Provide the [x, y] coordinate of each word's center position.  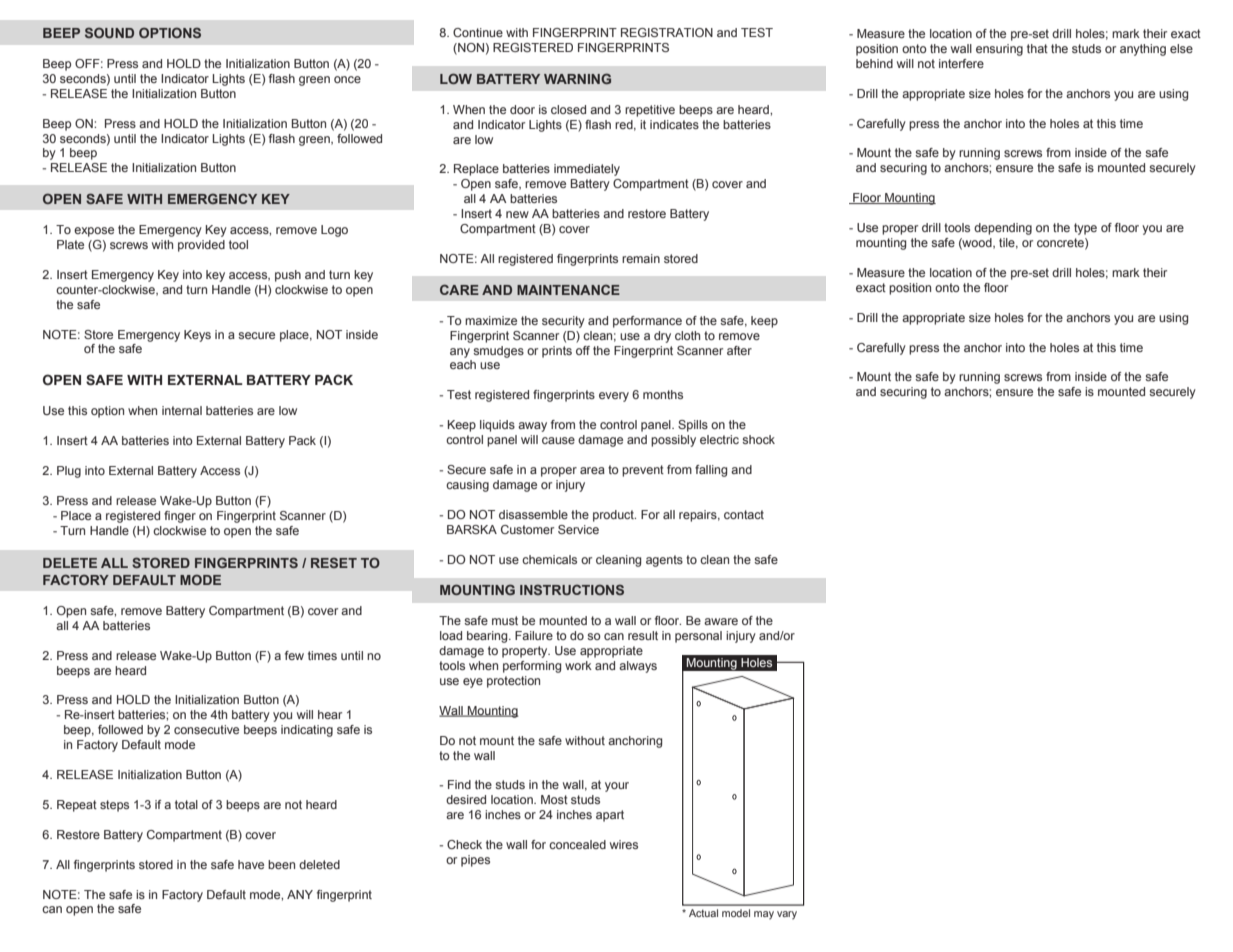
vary [787, 915]
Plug [69, 472]
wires [624, 844]
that [1037, 48]
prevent [643, 471]
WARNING [577, 78]
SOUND [109, 32]
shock [758, 439]
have [251, 864]
